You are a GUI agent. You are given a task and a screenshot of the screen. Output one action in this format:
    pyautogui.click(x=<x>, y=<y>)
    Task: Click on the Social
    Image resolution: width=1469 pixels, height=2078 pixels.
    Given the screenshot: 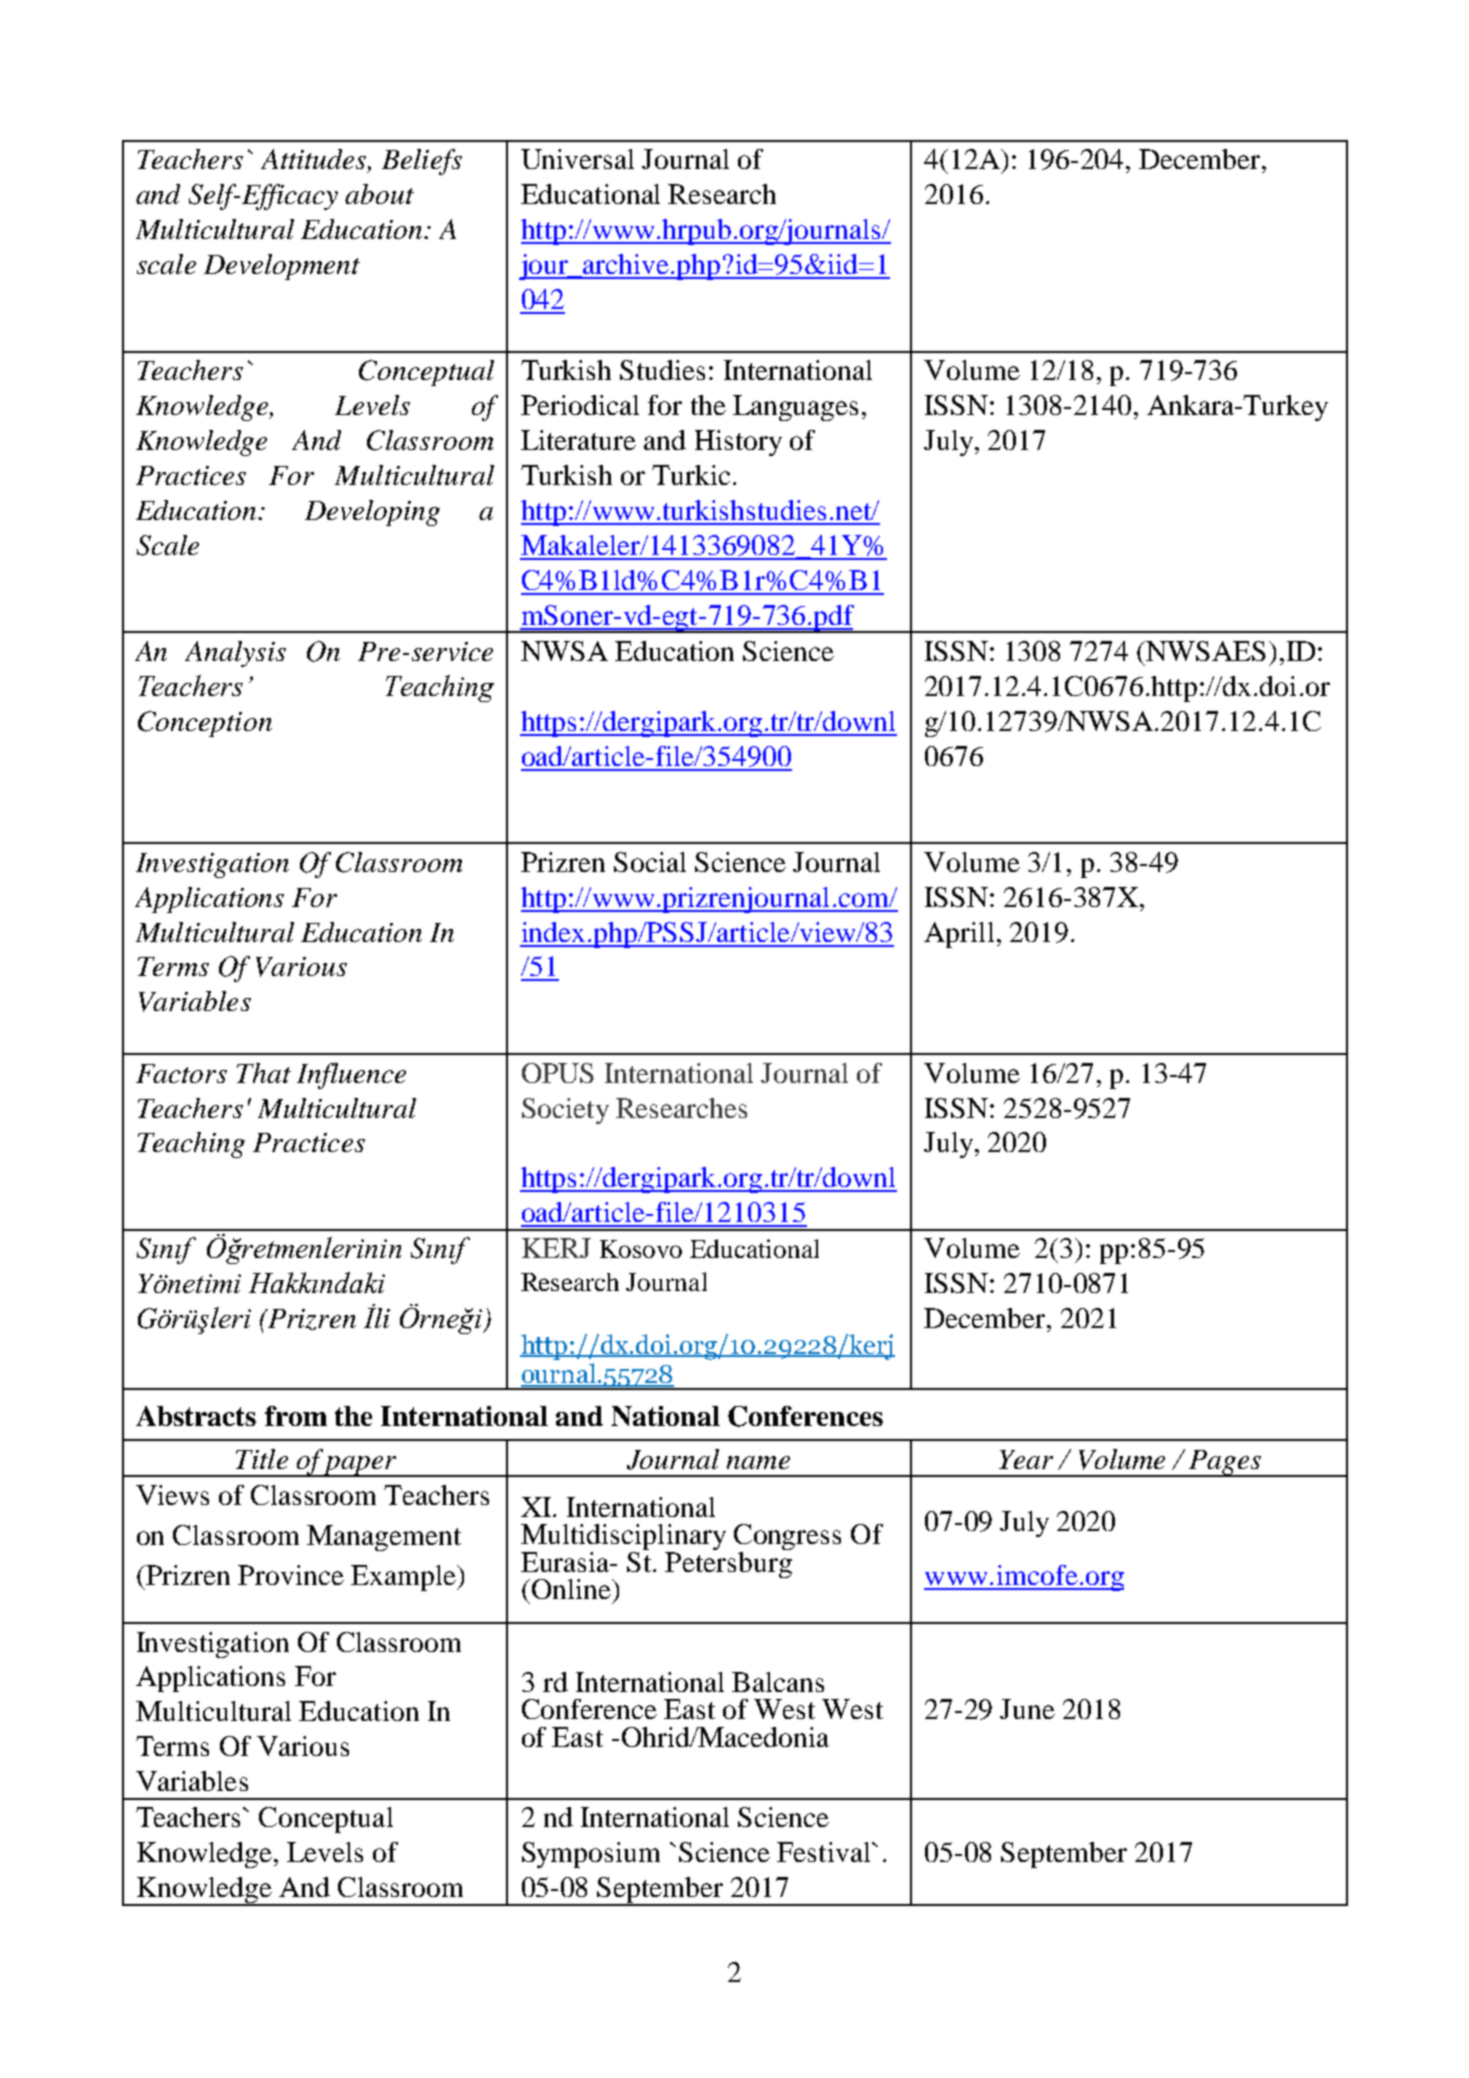 What is the action you would take?
    pyautogui.click(x=650, y=862)
